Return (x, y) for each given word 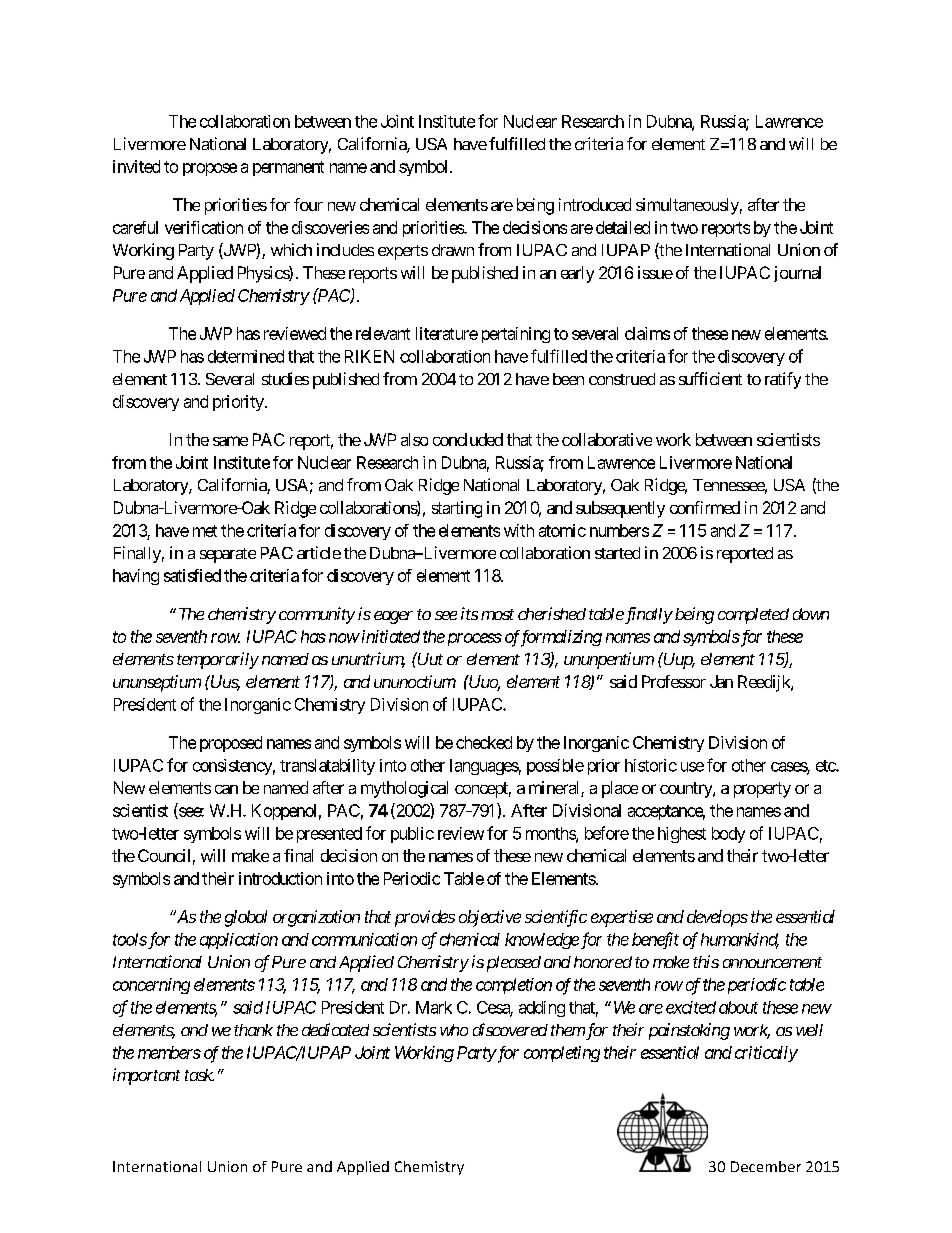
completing (562, 1054)
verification (204, 227)
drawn (453, 250)
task (199, 1075)
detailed (623, 227)
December (766, 1166)
